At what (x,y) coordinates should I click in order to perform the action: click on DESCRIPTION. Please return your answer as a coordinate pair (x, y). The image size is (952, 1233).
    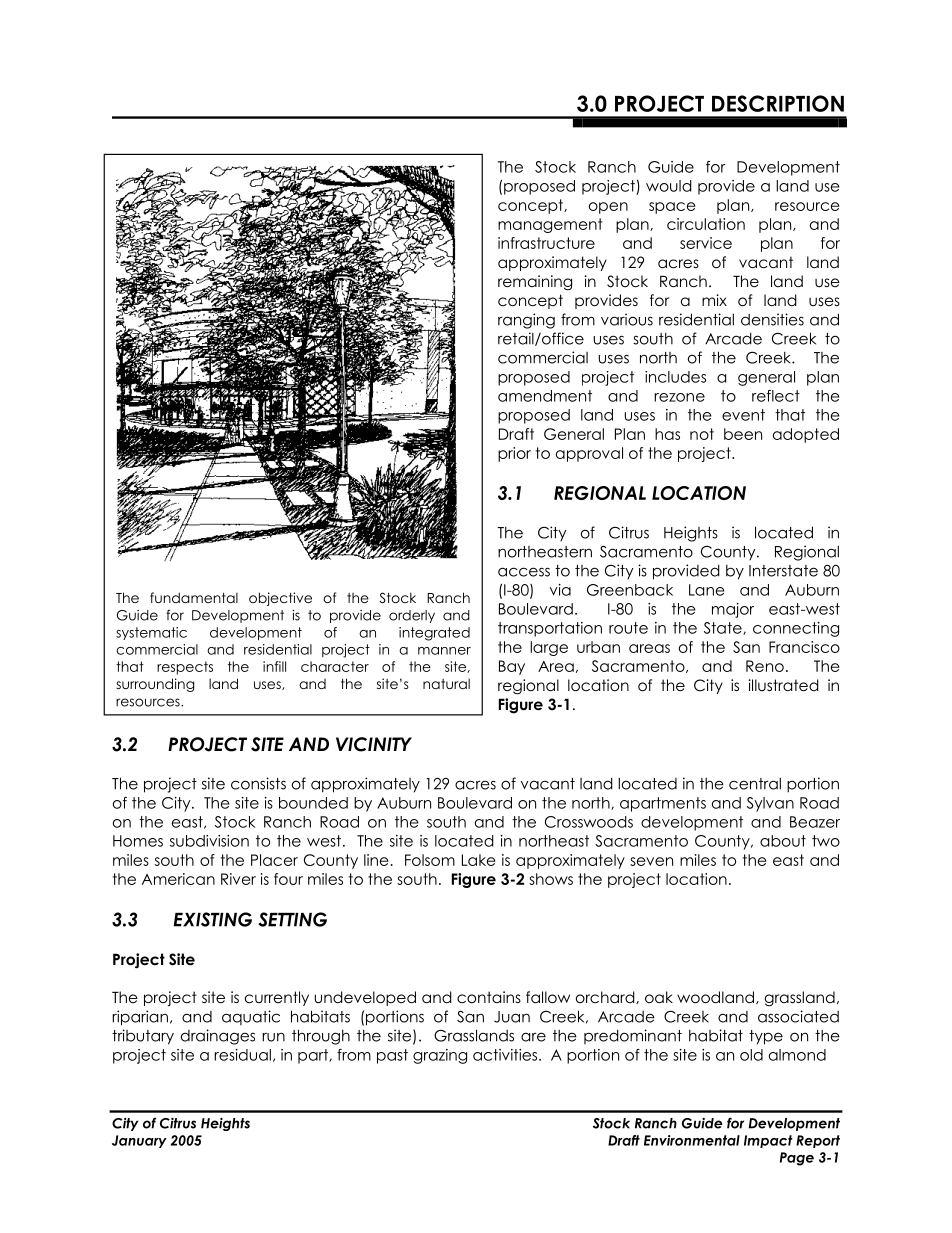
    Looking at the image, I should click on (778, 103).
